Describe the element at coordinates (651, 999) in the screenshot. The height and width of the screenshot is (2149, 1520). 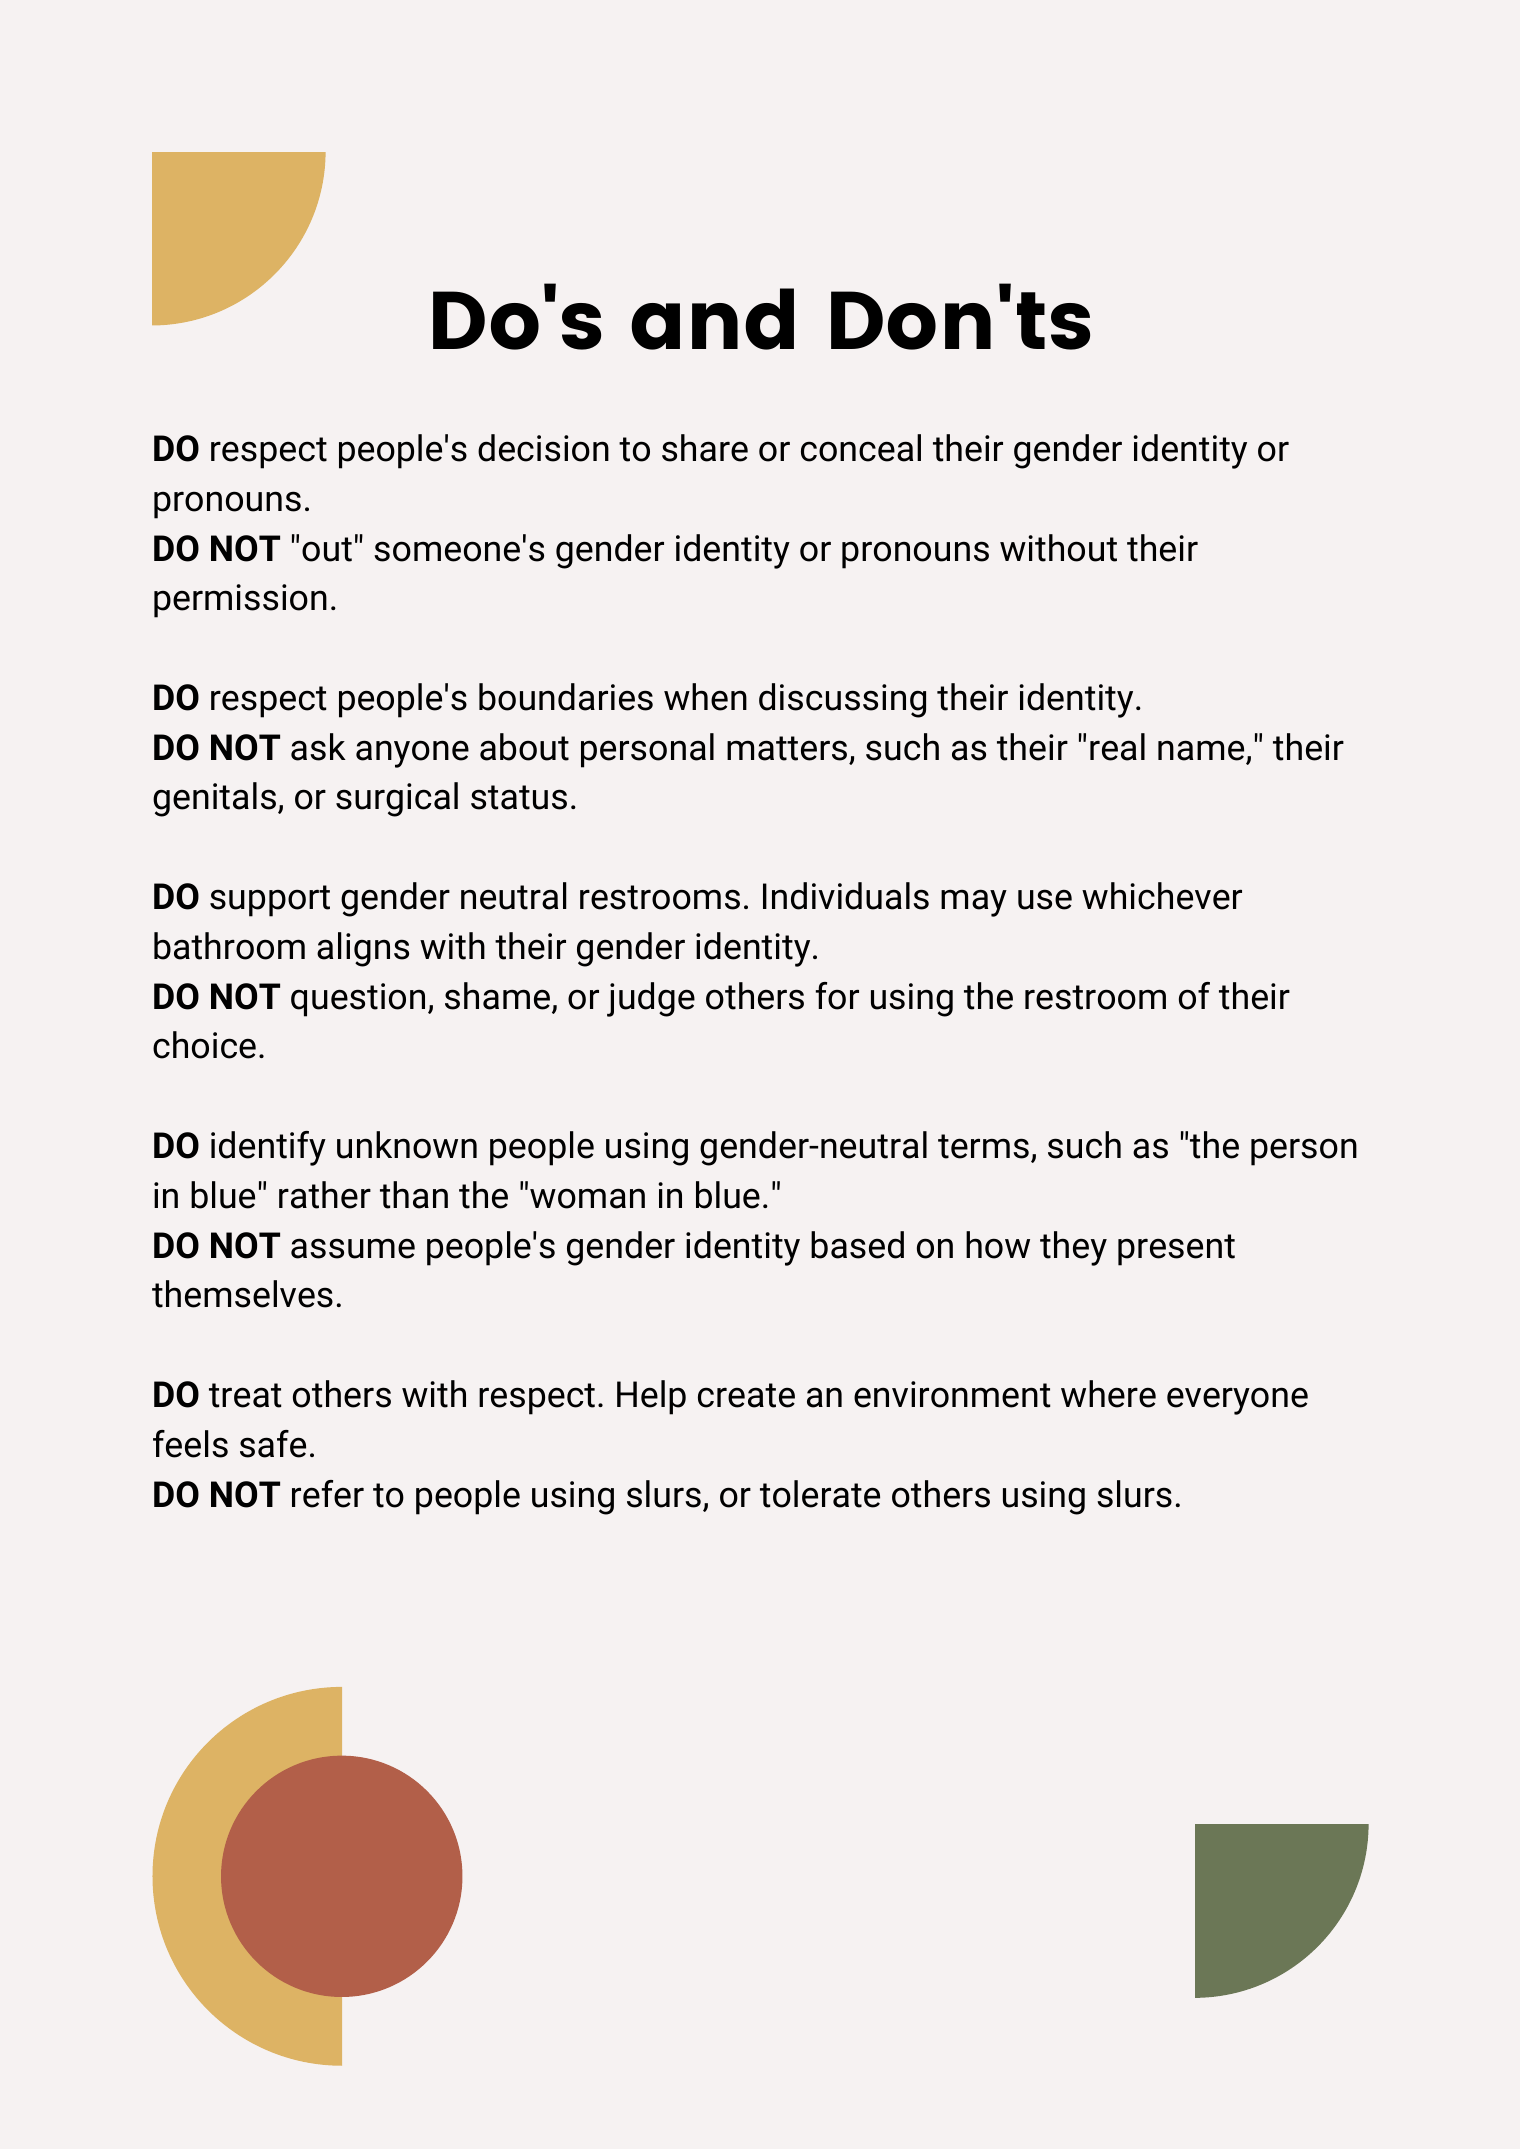
I see `judge` at that location.
